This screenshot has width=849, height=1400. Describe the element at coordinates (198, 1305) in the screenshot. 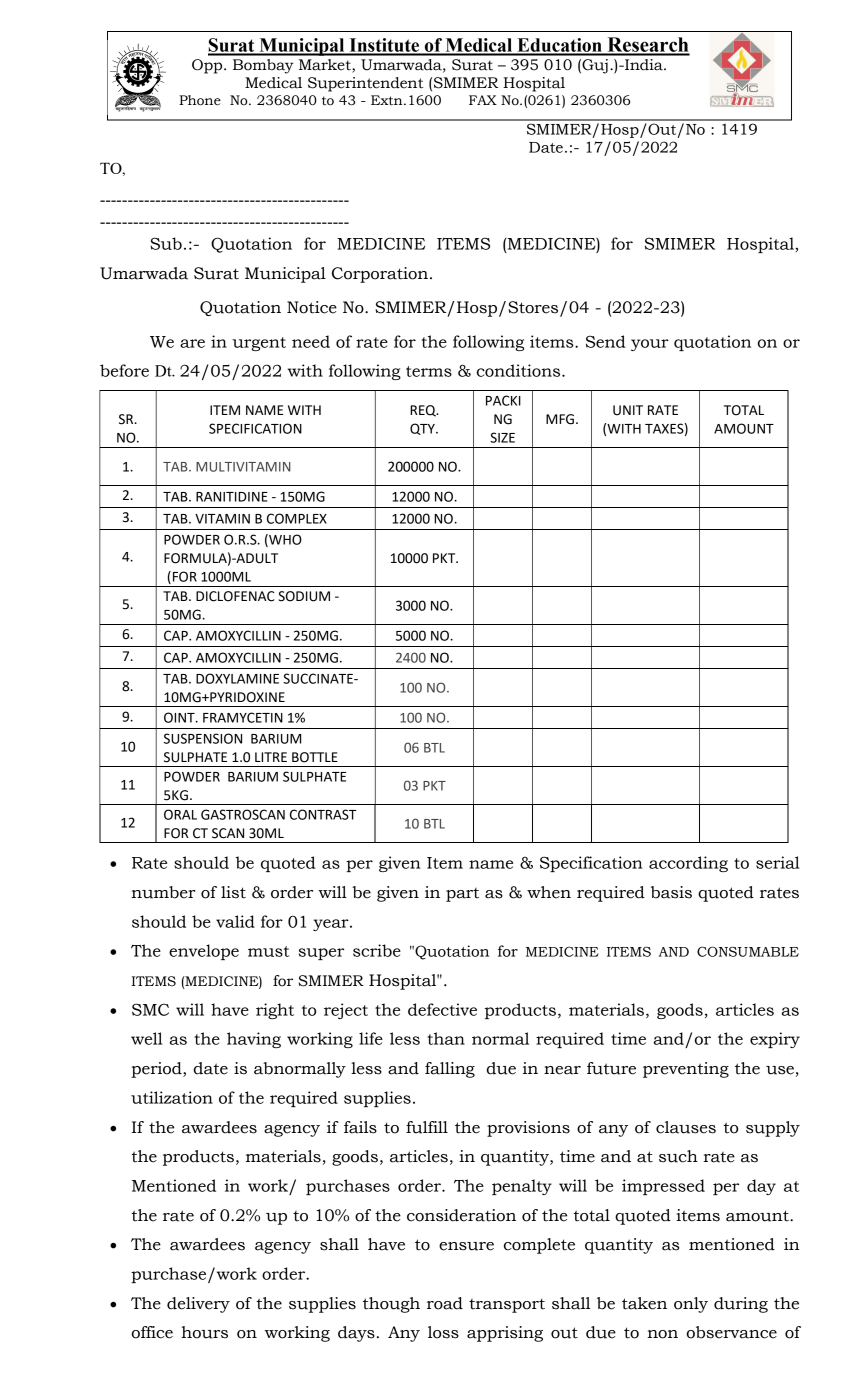

I see `delivery` at that location.
